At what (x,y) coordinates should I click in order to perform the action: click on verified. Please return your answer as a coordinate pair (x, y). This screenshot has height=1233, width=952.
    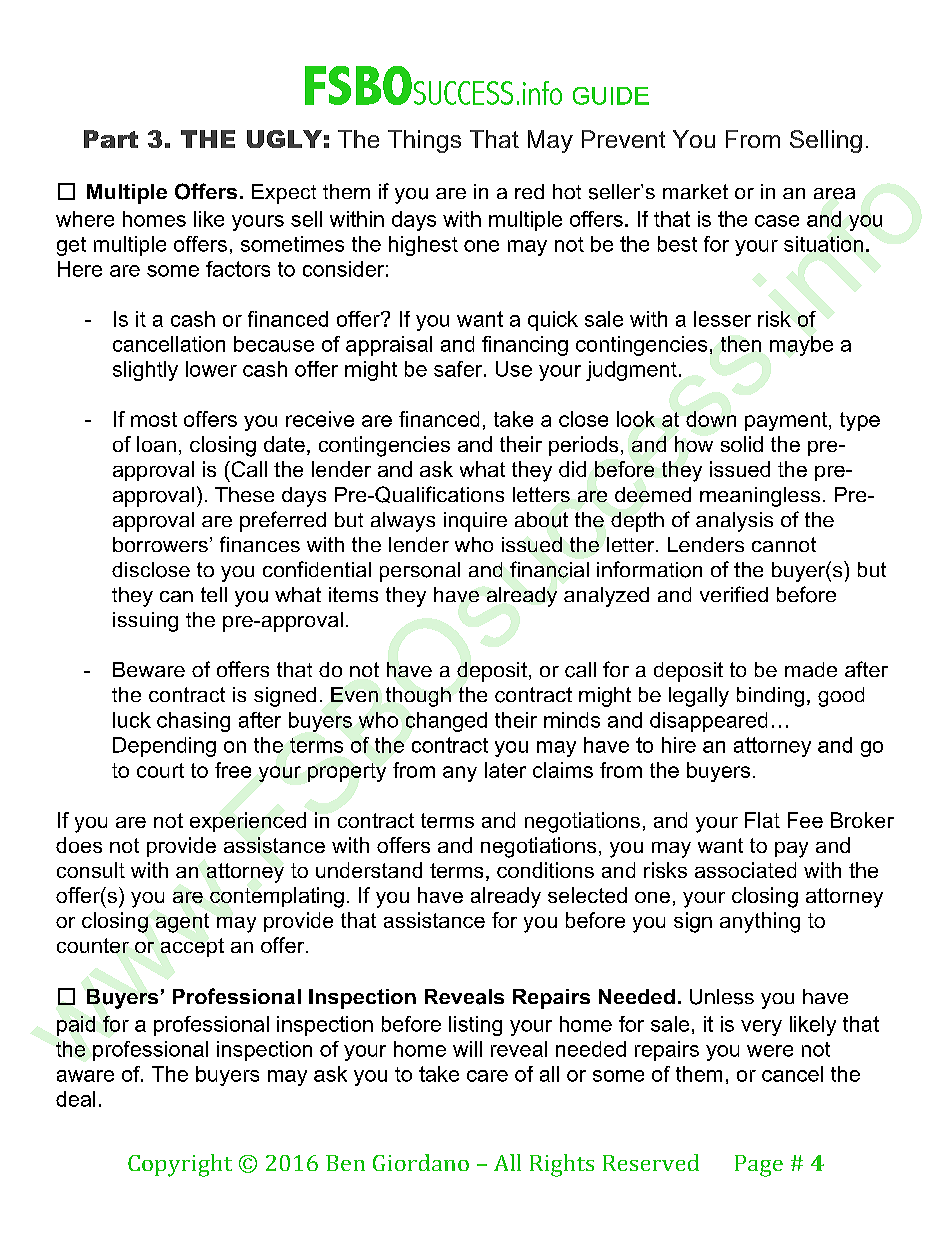
    Looking at the image, I should click on (734, 594).
